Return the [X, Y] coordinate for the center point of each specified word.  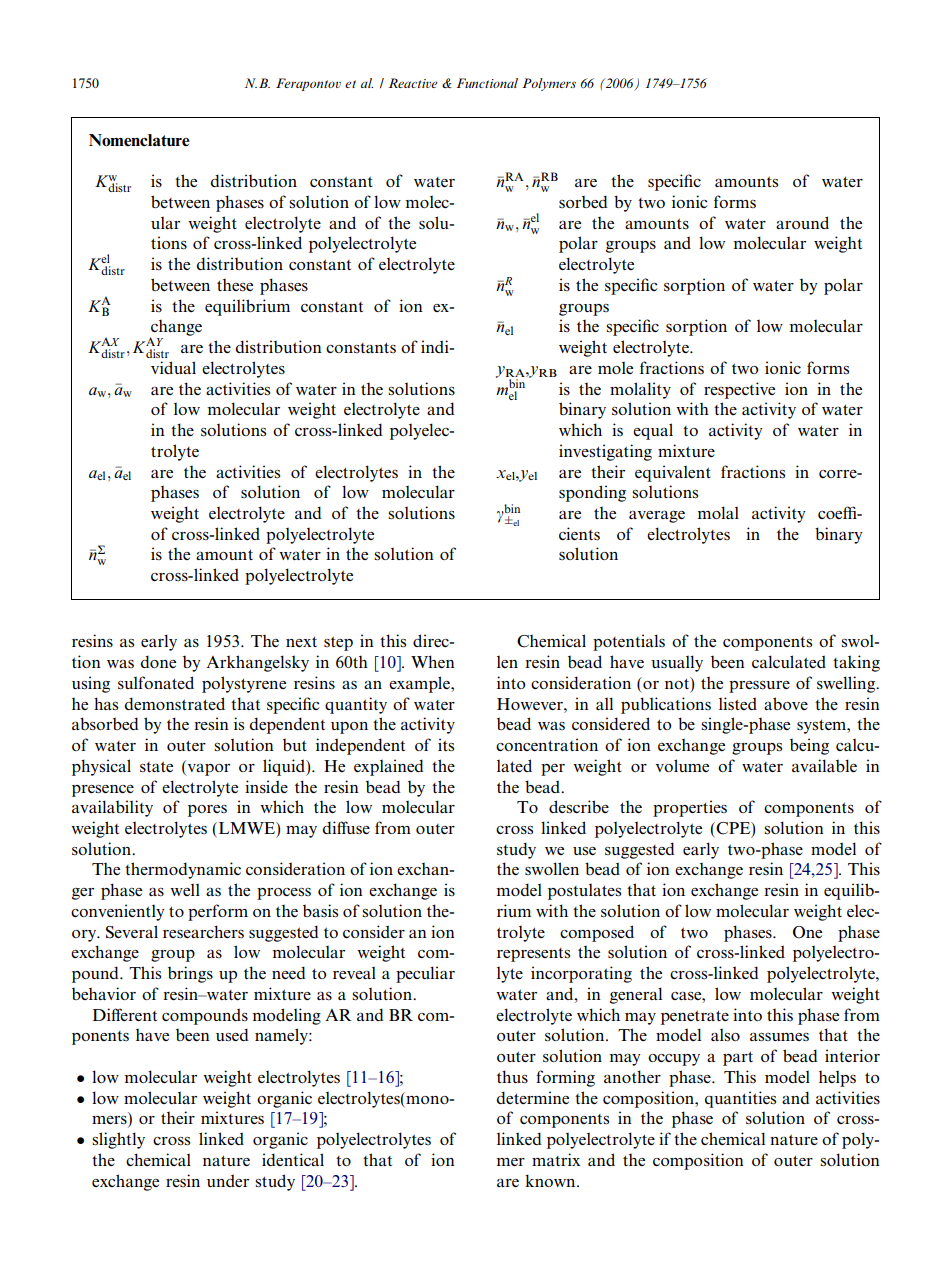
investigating [605, 452]
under [228, 1180]
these [235, 285]
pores [207, 811]
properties [690, 808]
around [802, 222]
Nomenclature [139, 140]
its [446, 745]
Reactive [413, 83]
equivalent [673, 473]
